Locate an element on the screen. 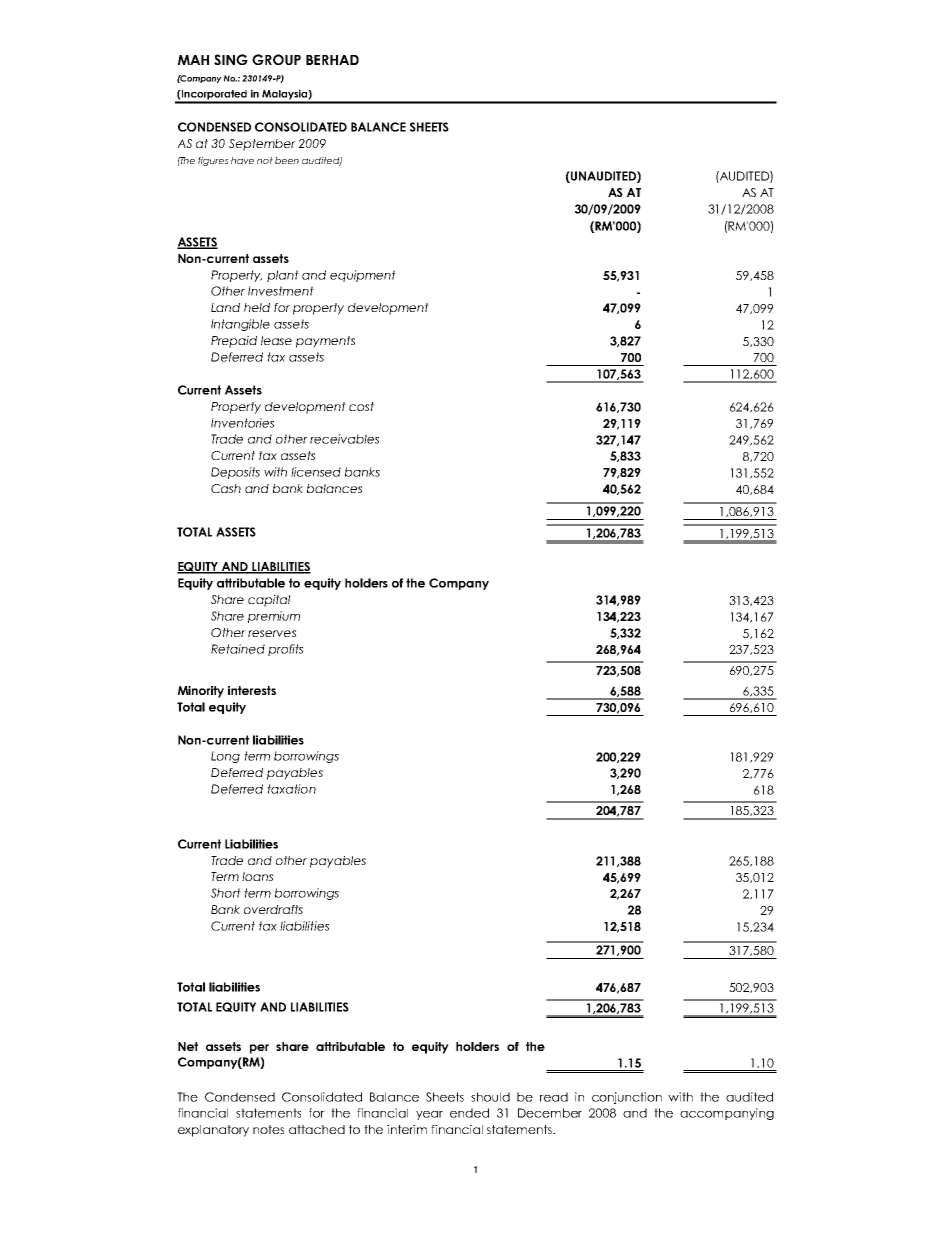 Image resolution: width=952 pixels, height=1233 pixels. notes is located at coordinates (268, 1129).
